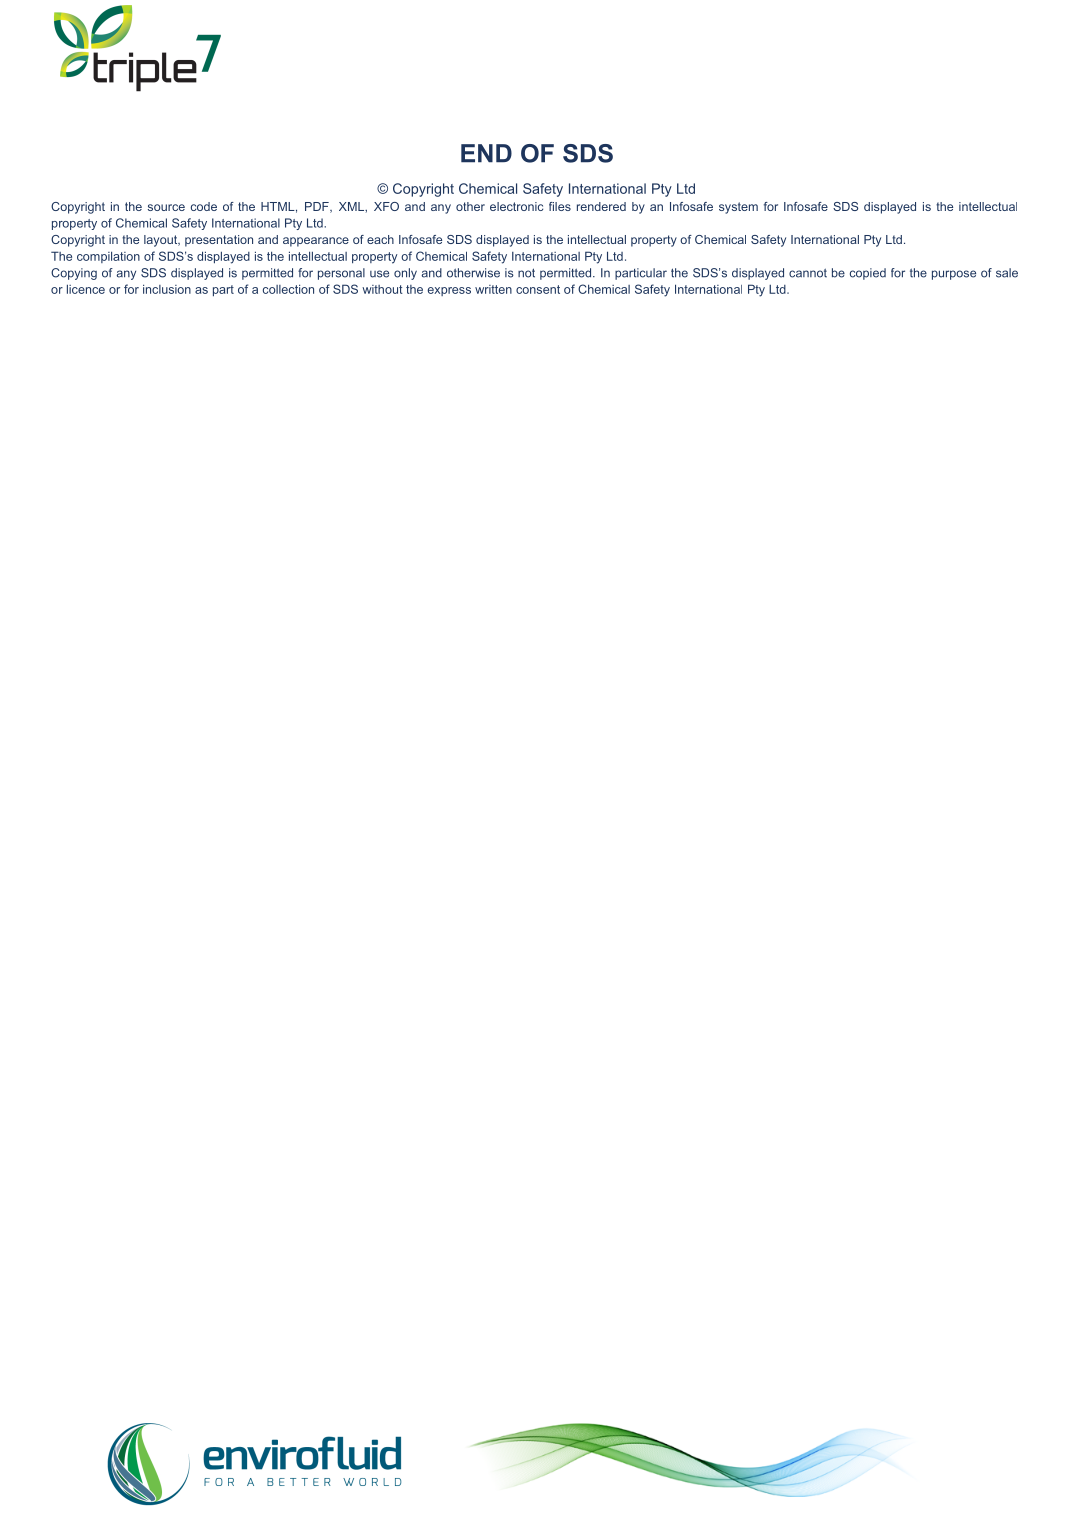  What do you see at coordinates (108, 257) in the screenshot?
I see `compilation` at bounding box center [108, 257].
